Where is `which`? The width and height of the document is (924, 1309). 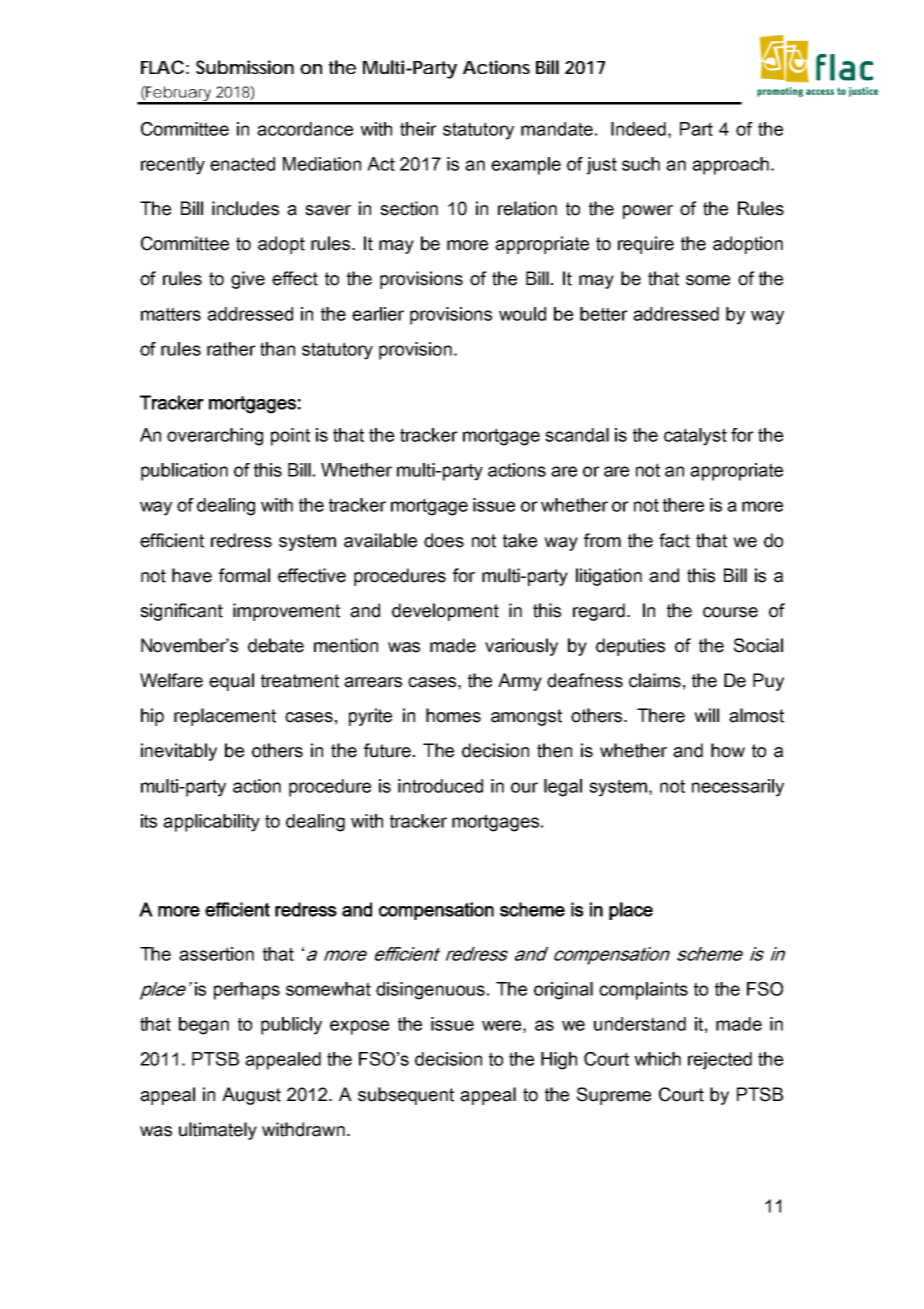
which is located at coordinates (657, 1059).
